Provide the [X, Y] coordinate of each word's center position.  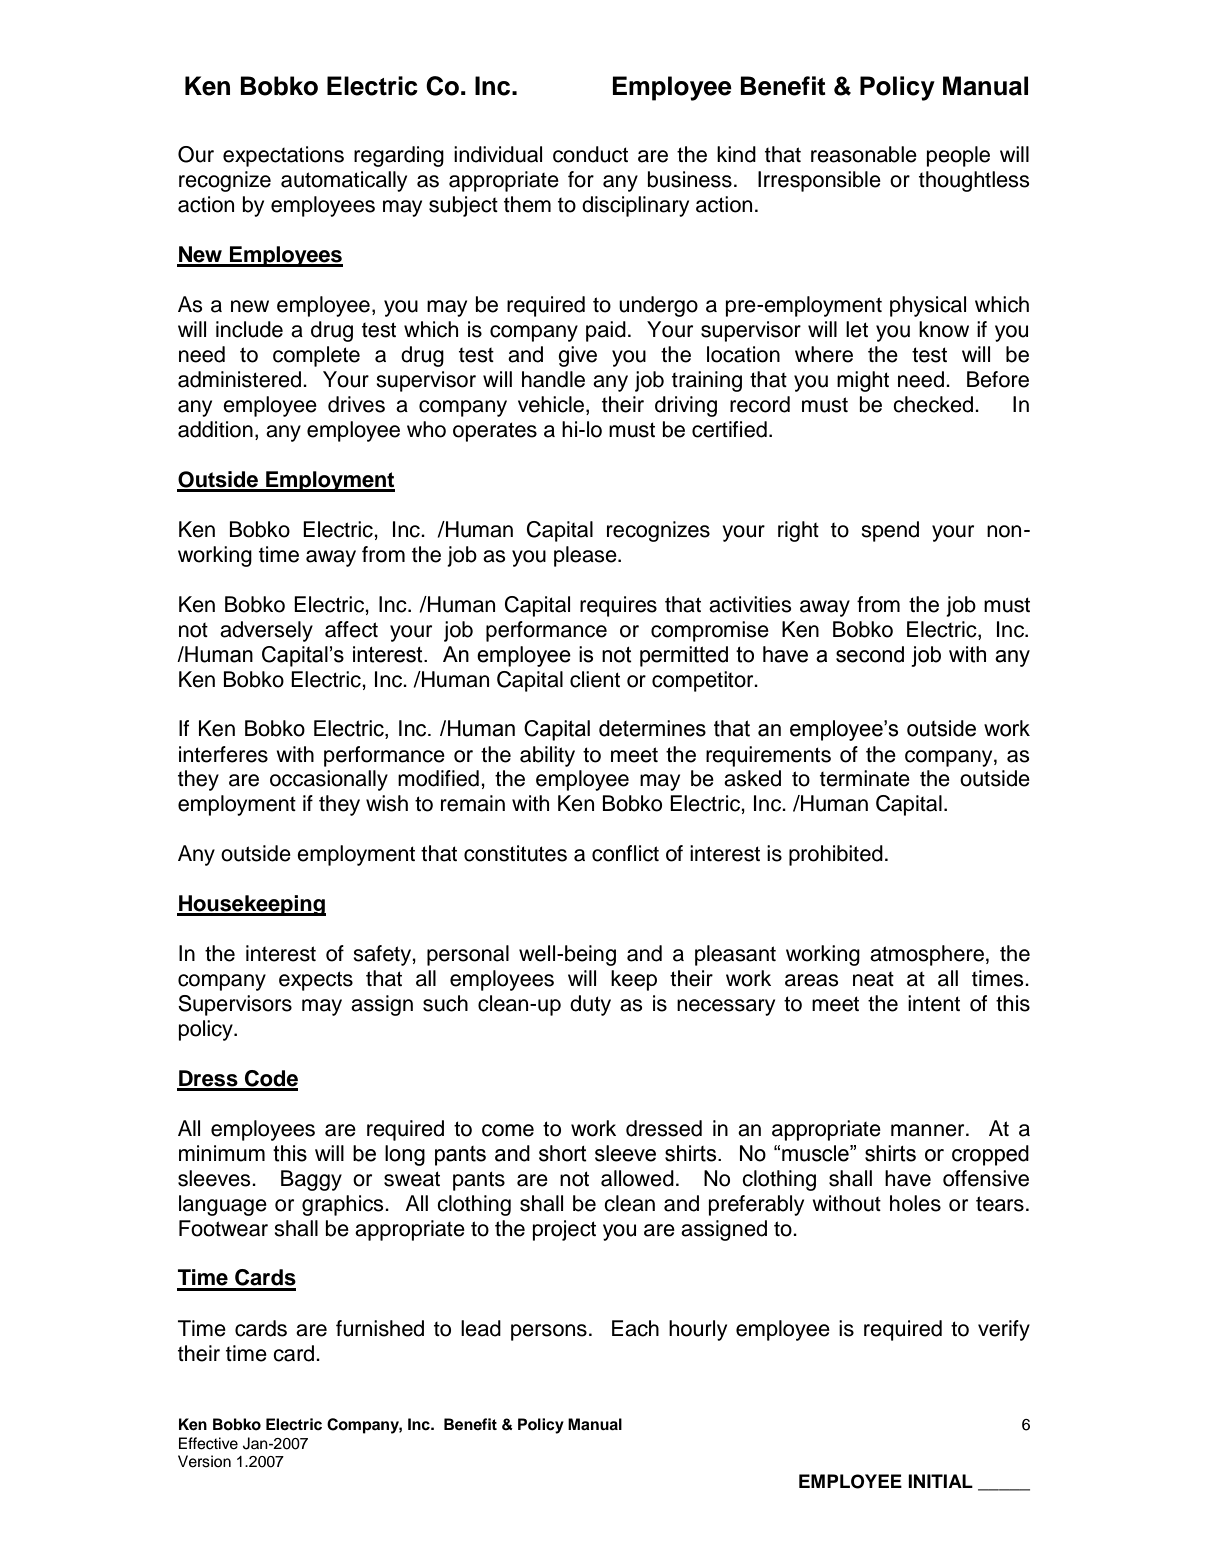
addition [215, 429]
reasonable [864, 154]
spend [890, 531]
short [563, 1153]
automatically [344, 181]
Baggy [311, 1180]
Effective [208, 1443]
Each [635, 1328]
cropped [990, 1155]
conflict [625, 853]
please [586, 556]
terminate [865, 778]
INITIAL [940, 1481]
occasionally [329, 780]
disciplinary [635, 206]
